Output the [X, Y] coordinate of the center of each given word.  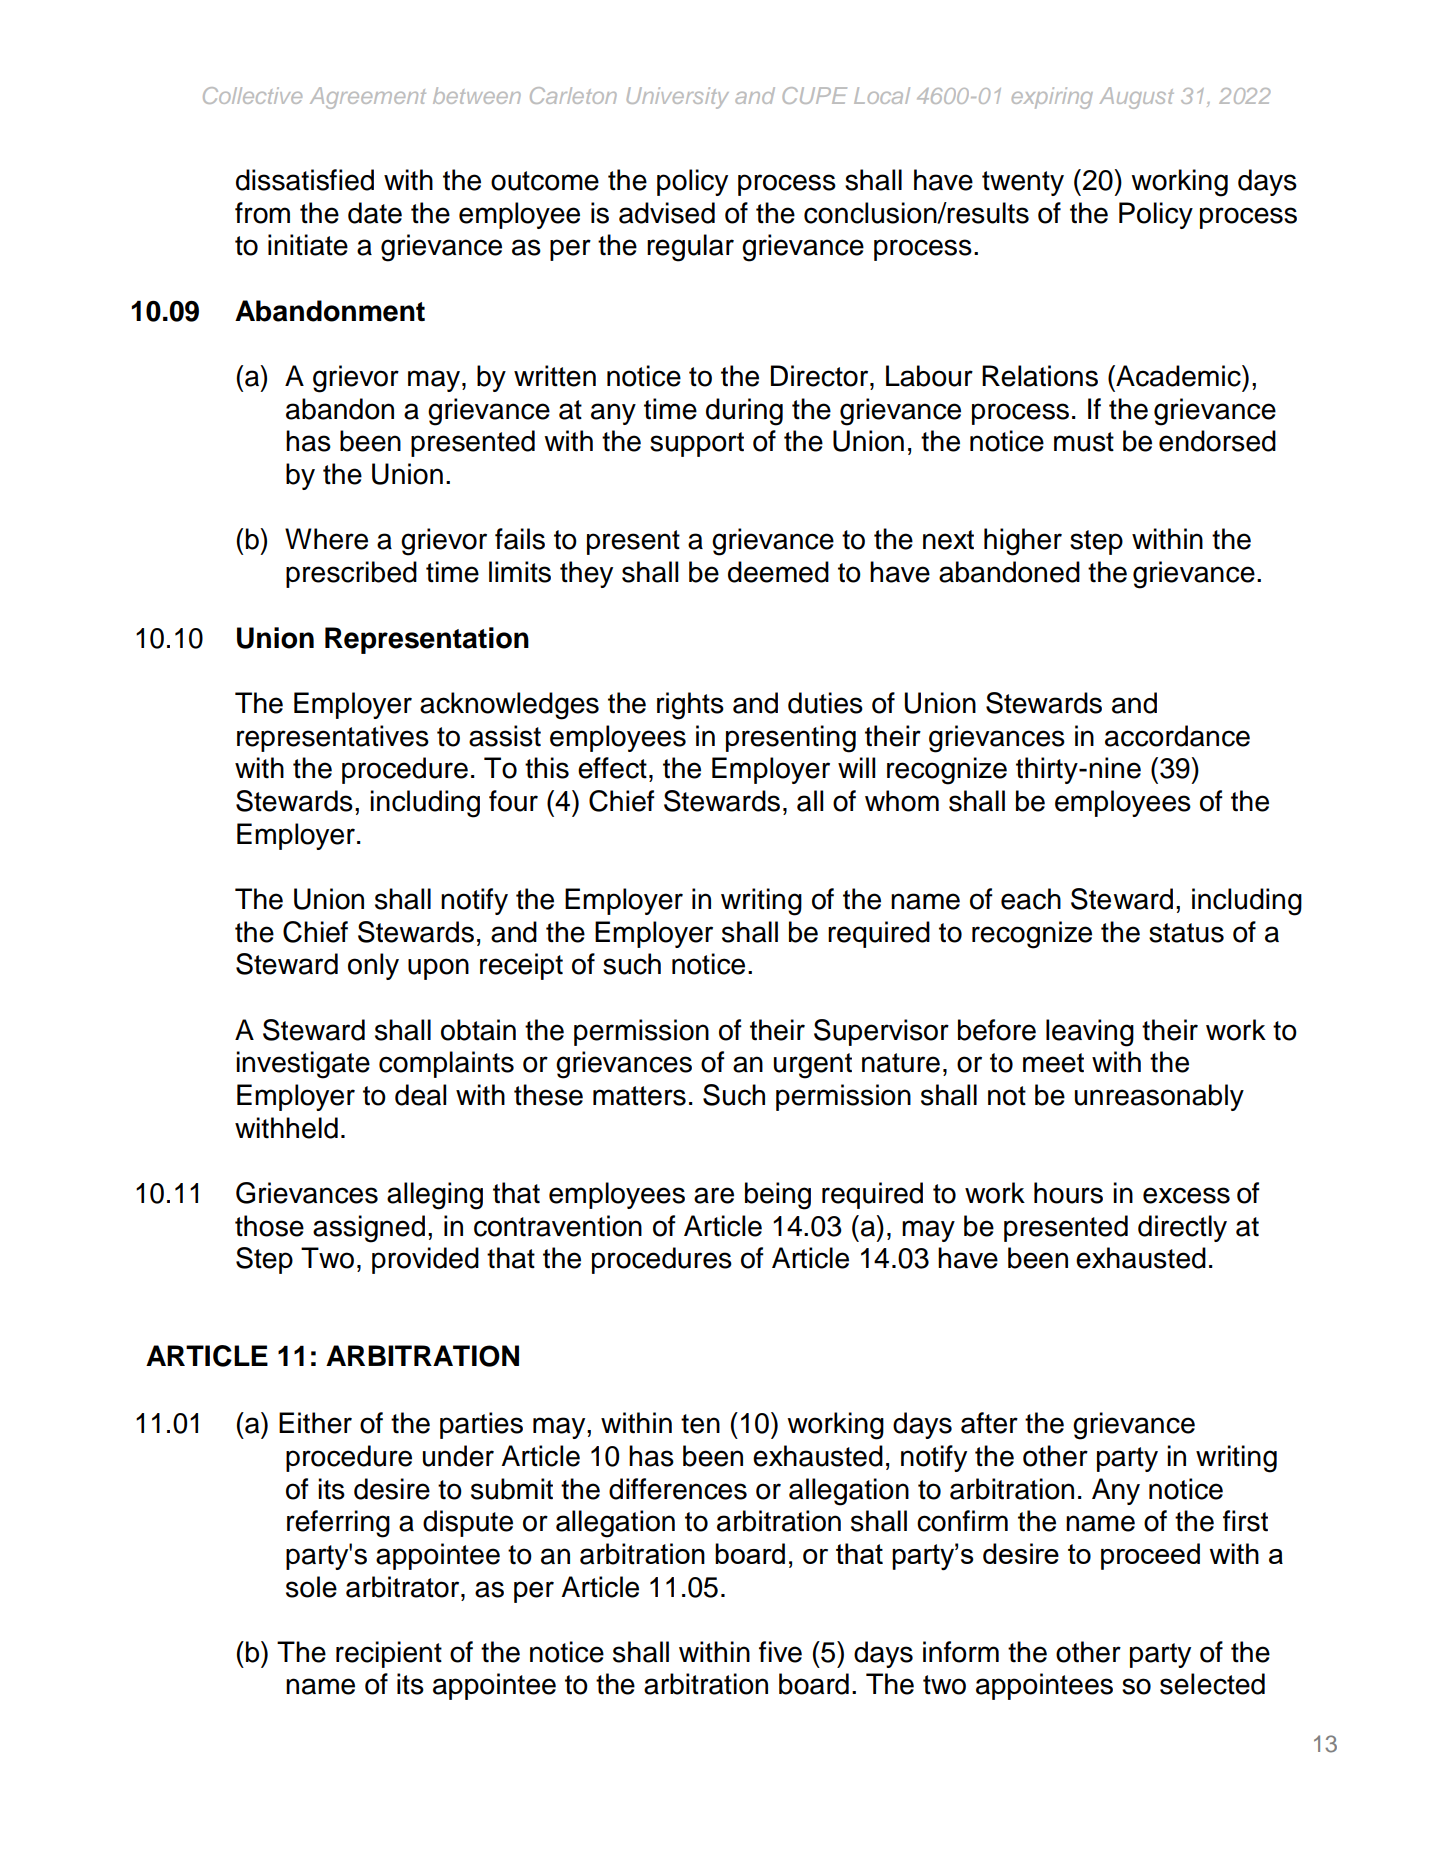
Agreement [368, 98]
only [373, 966]
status [1186, 933]
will [856, 767]
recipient [389, 1654]
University [678, 98]
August [1137, 98]
